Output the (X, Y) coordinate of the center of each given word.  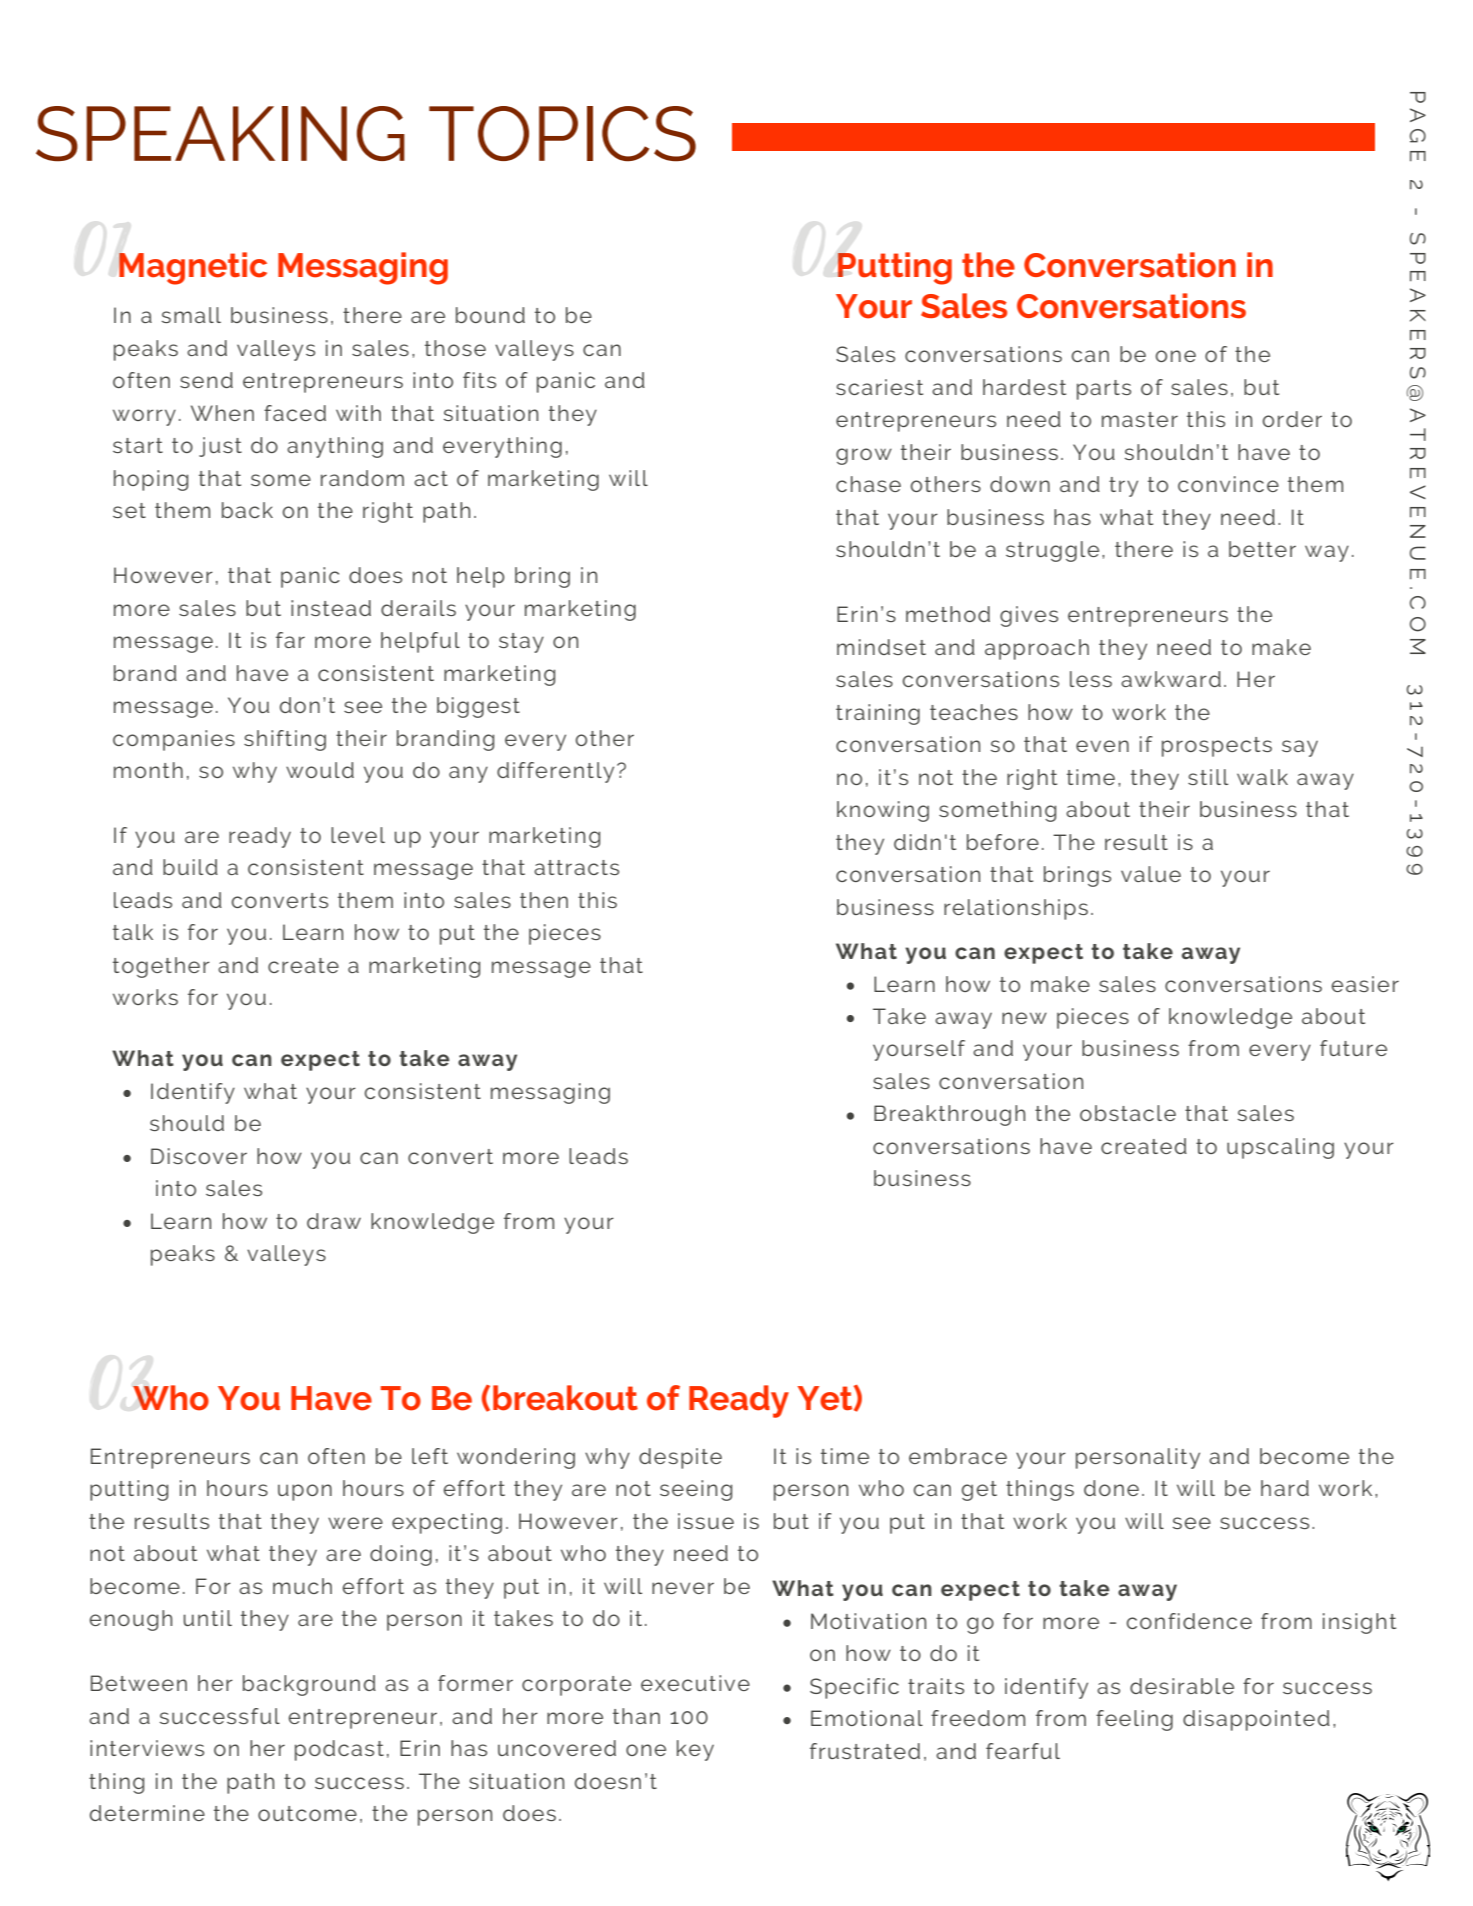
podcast (339, 1750)
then (544, 900)
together (161, 967)
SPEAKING (220, 134)
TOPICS (562, 134)
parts (1104, 390)
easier (1365, 984)
